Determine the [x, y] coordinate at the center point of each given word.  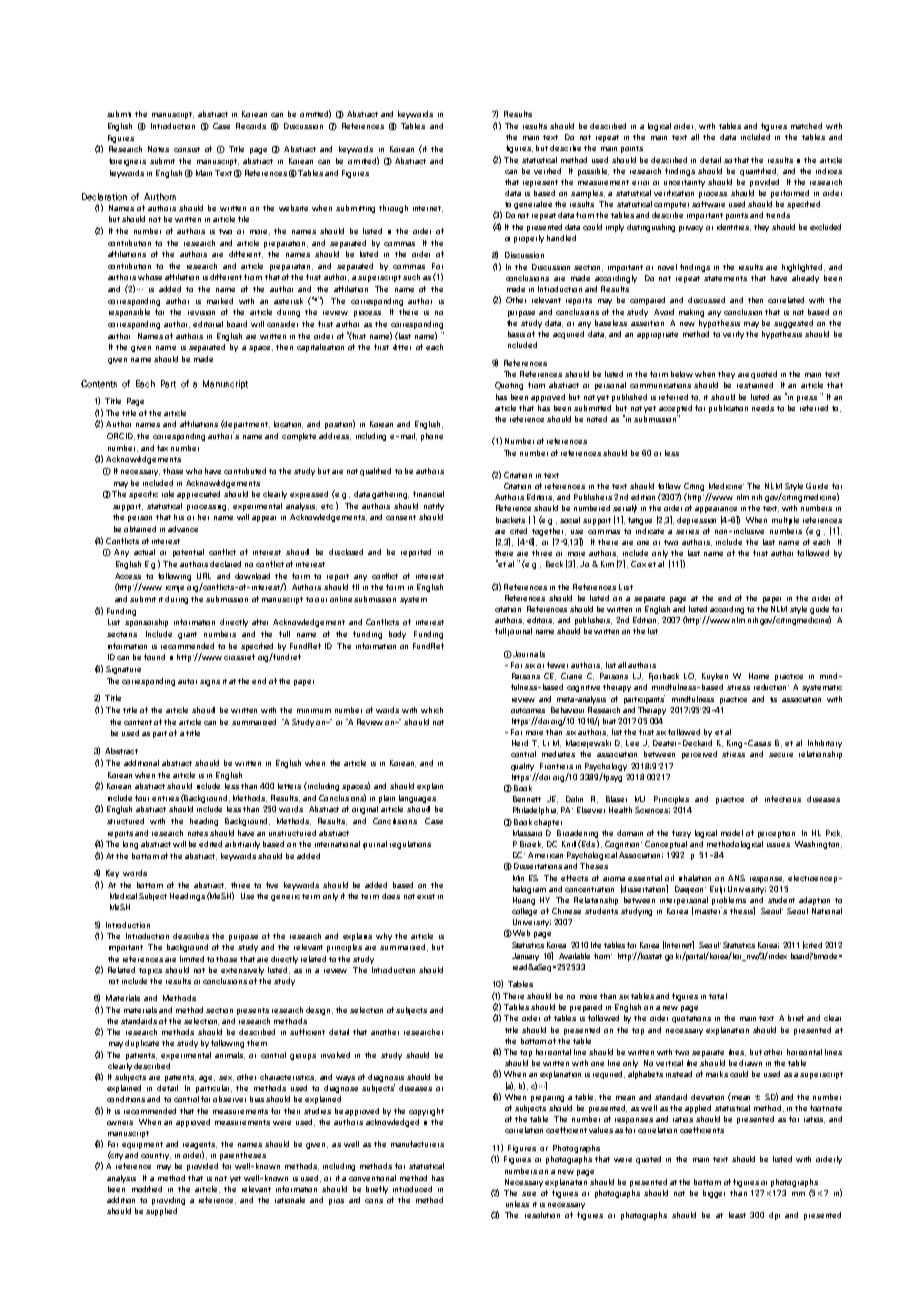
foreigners [127, 162]
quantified [759, 172]
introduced [412, 1189]
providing [168, 1201]
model [732, 833]
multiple [785, 521]
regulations [410, 845]
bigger [714, 1194]
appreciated [198, 495]
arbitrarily [242, 845]
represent [540, 183]
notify [434, 507]
